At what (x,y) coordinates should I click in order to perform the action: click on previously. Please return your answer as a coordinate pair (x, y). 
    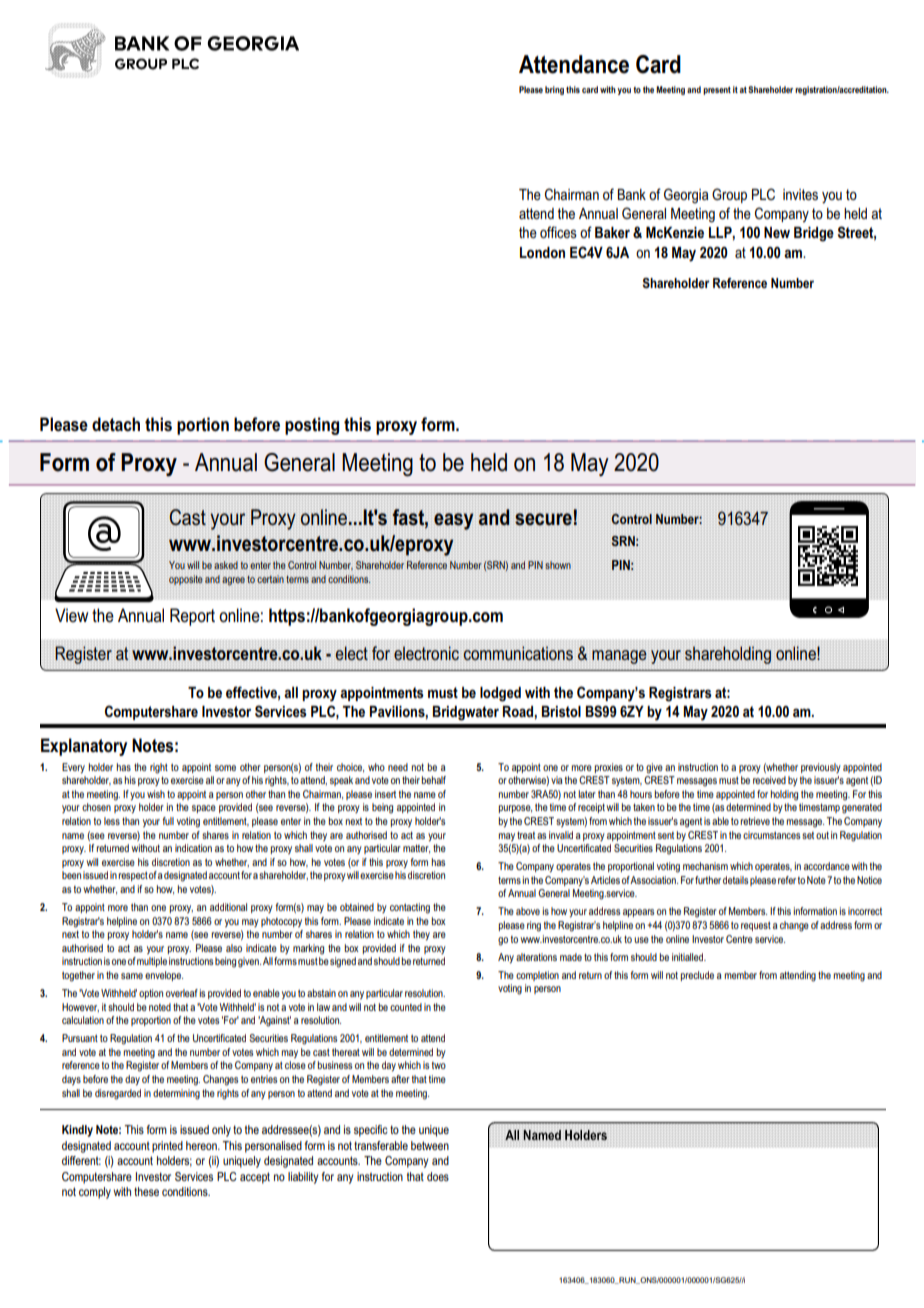
    Looking at the image, I should click on (821, 768).
